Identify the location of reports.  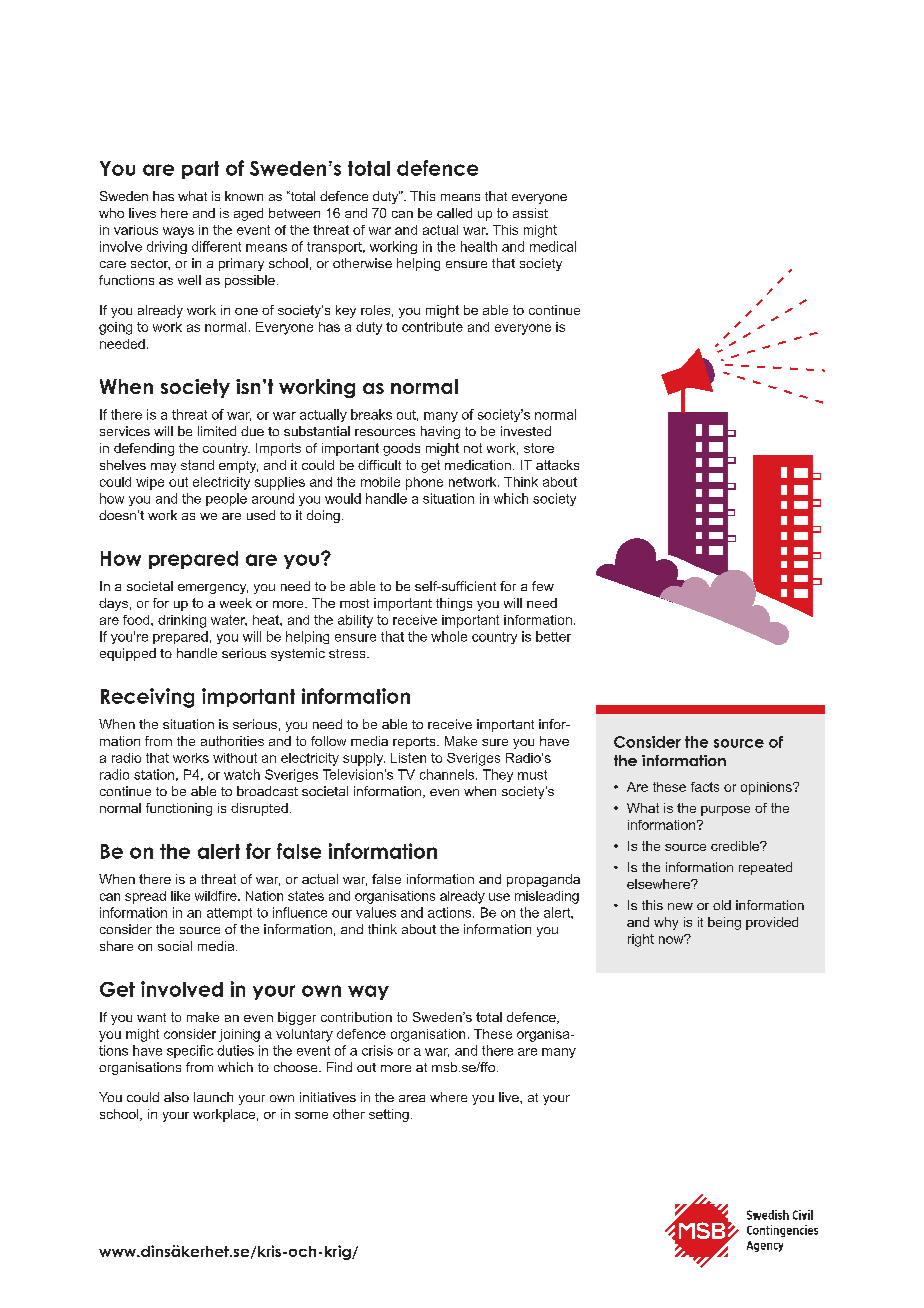
(415, 743).
